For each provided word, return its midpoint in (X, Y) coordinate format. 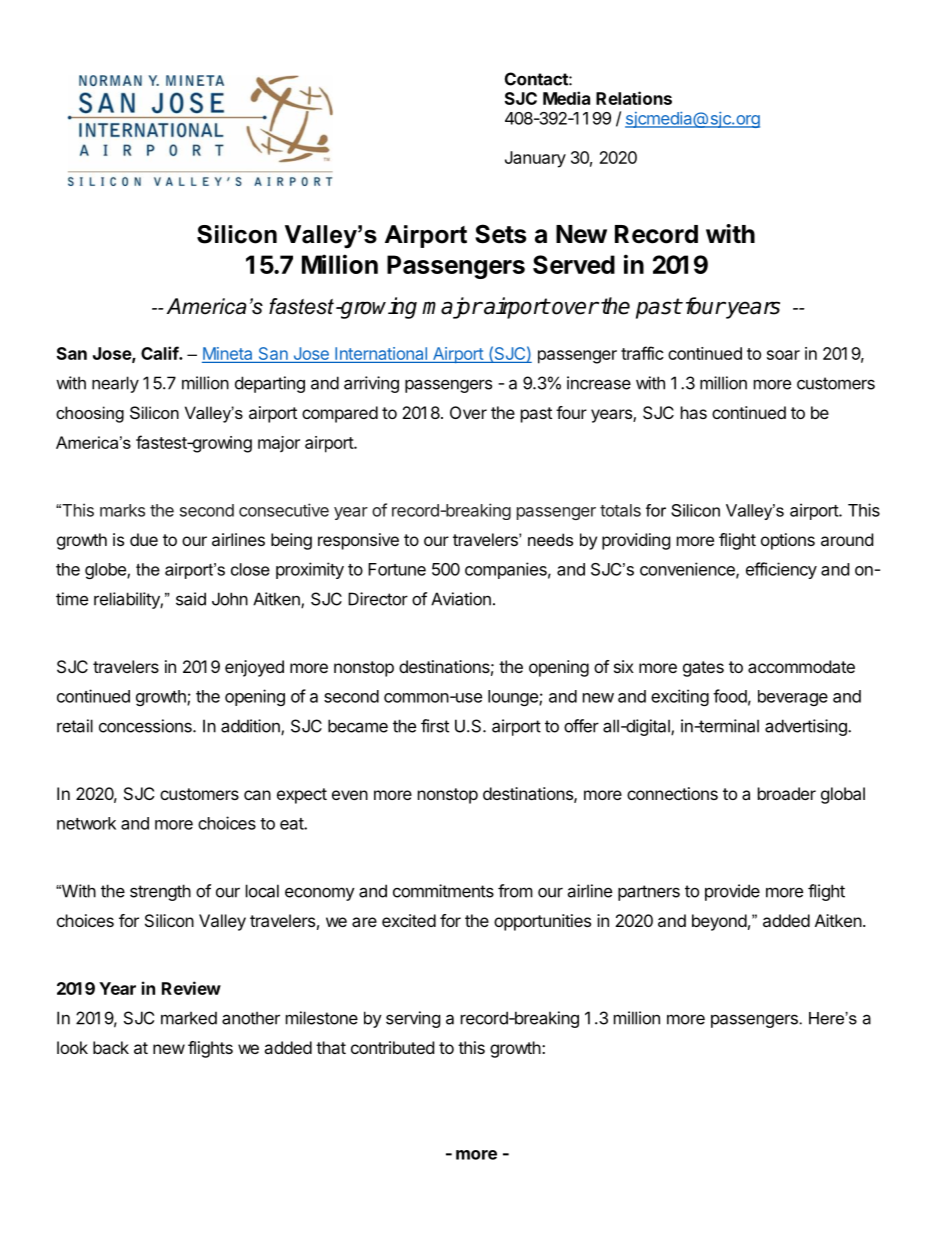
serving (413, 1019)
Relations (634, 98)
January (535, 159)
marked (189, 1018)
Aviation (461, 599)
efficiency (781, 570)
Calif (160, 353)
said (191, 599)
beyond (719, 922)
